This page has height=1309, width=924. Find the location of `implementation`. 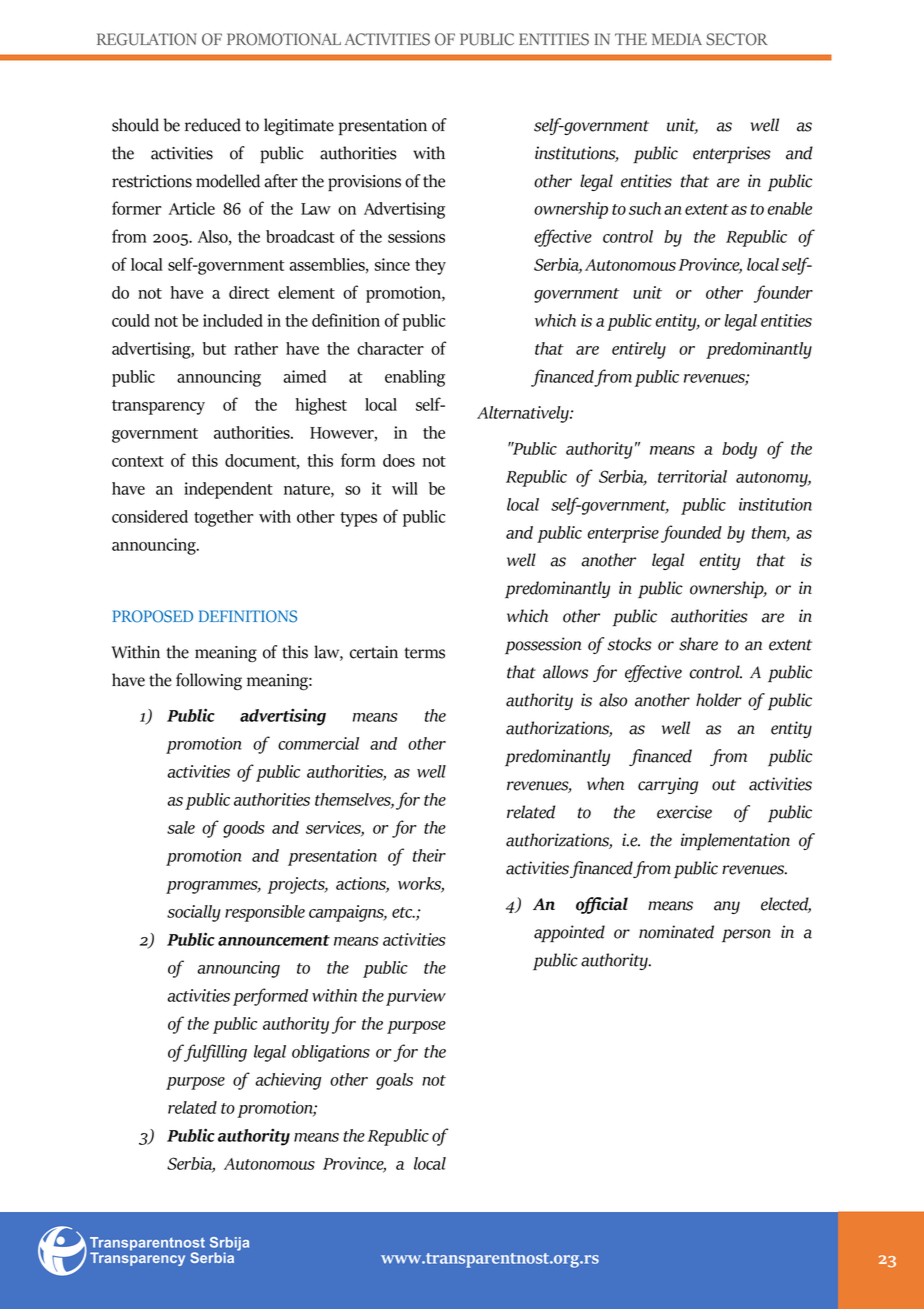

implementation is located at coordinates (735, 842).
